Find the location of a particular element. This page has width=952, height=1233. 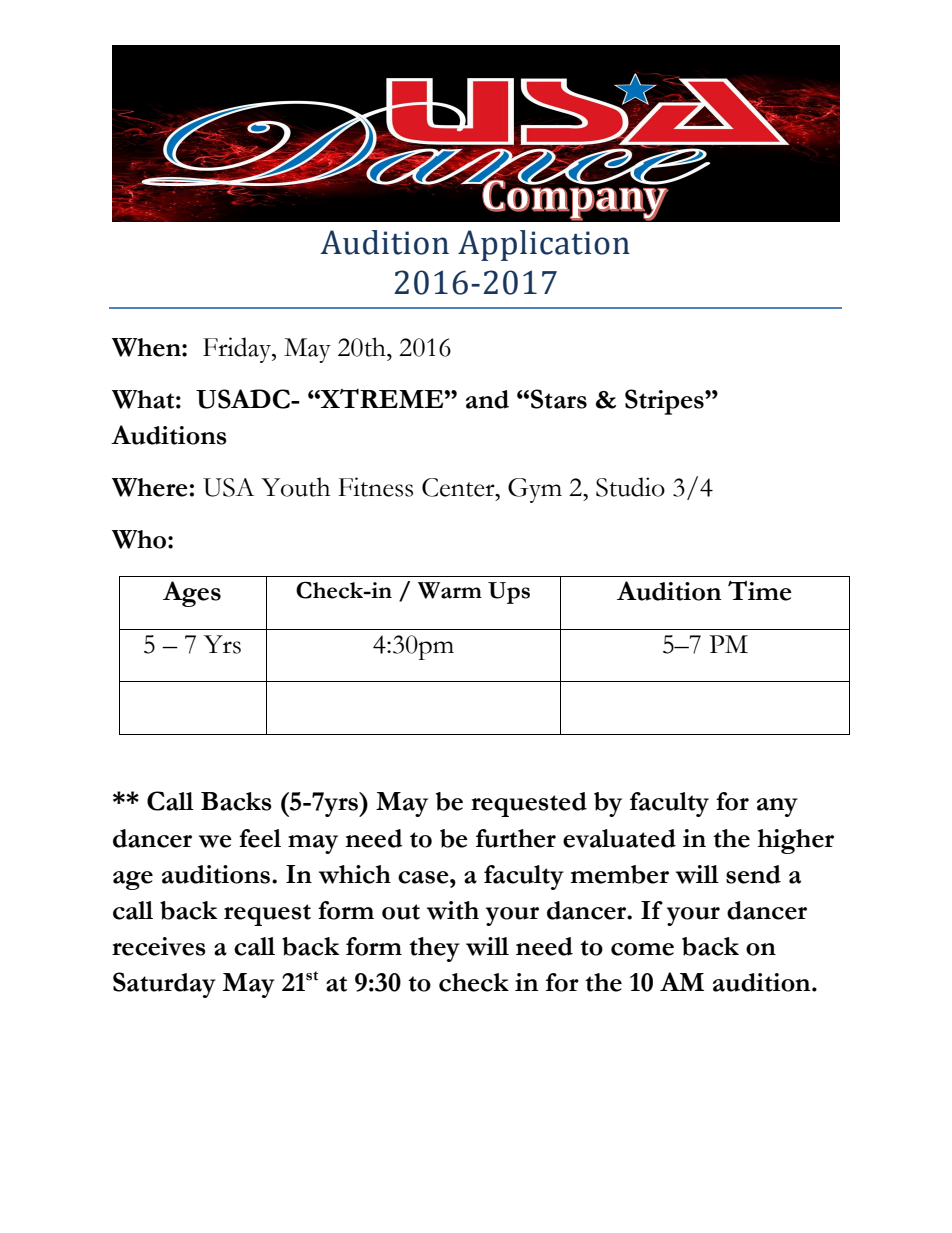

Studio is located at coordinates (630, 487).
